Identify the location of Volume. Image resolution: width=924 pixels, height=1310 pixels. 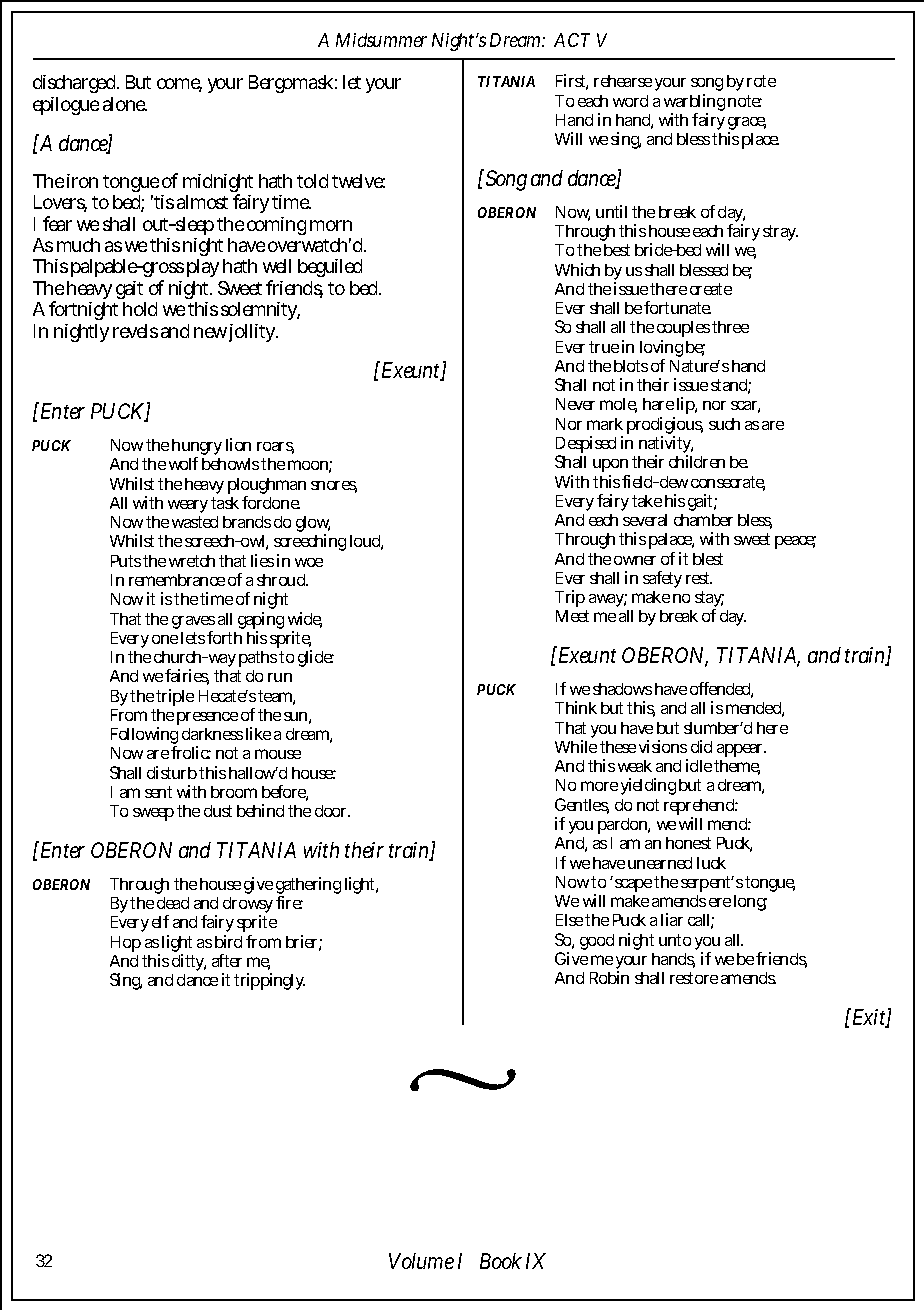
(421, 1261).
